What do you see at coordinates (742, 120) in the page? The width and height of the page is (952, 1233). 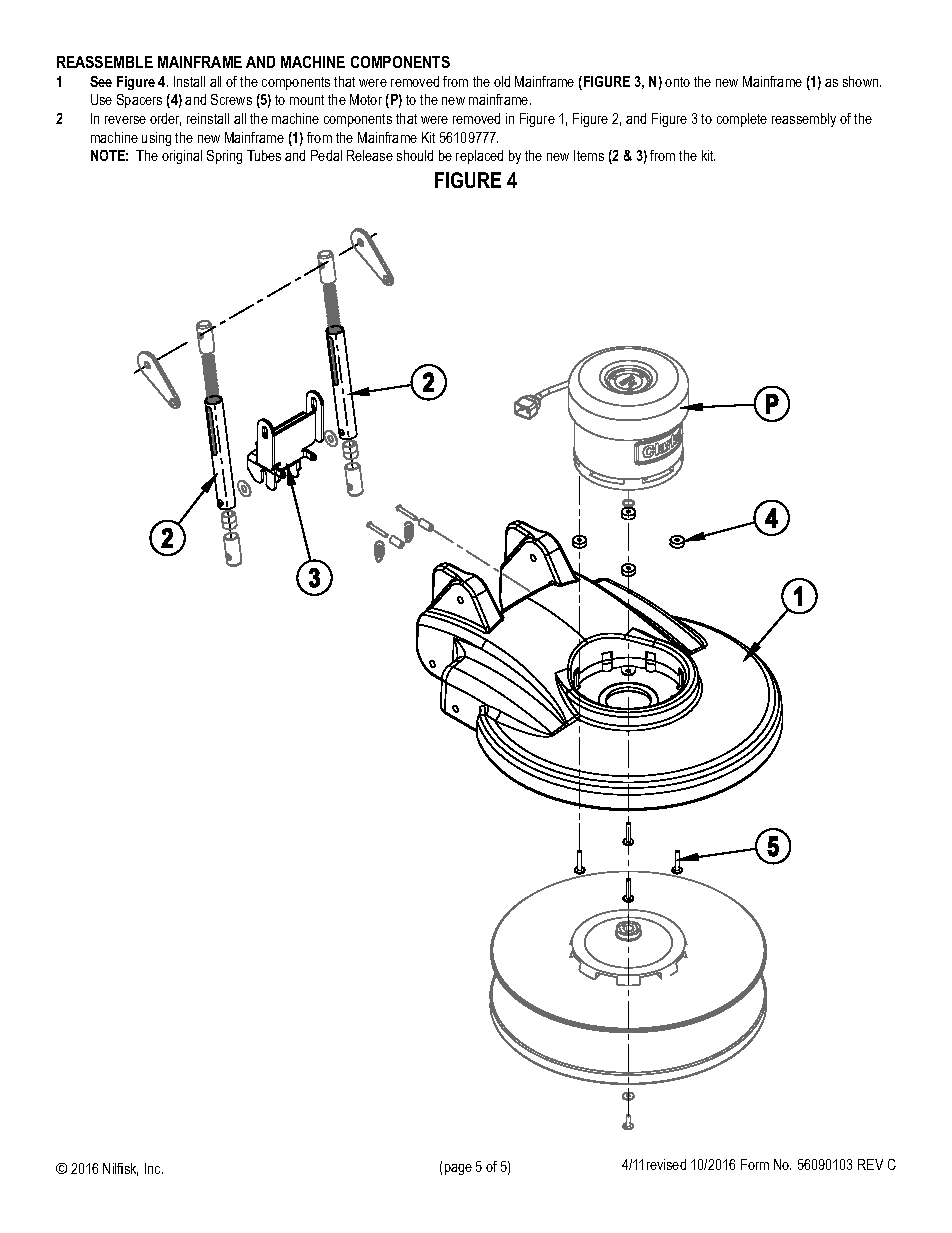 I see `complete` at bounding box center [742, 120].
